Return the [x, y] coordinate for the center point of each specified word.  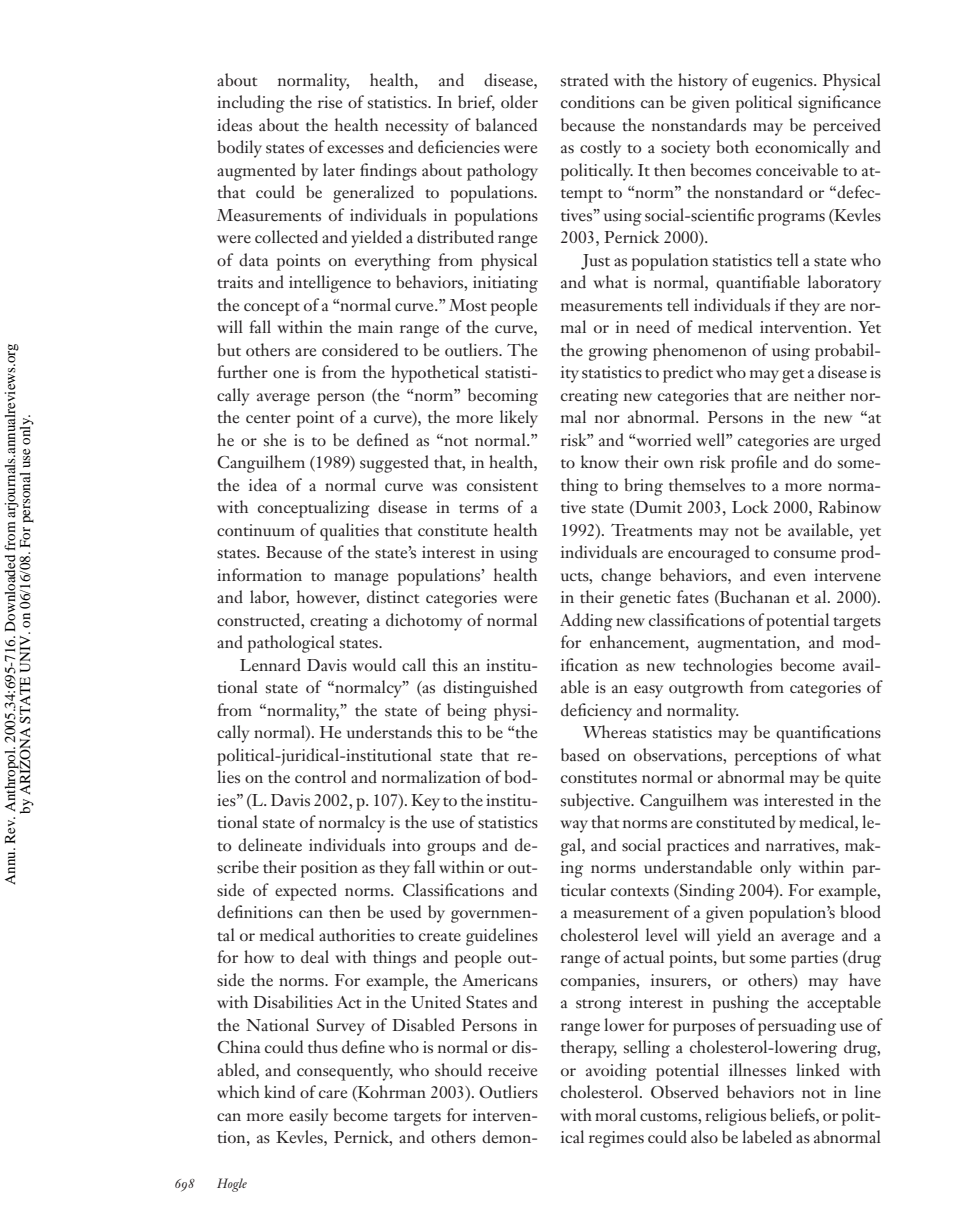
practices [698, 847]
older [519, 102]
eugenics [783, 82]
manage [361, 579]
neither [819, 395]
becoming [503, 397]
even [790, 577]
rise [330, 102]
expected [306, 892]
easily [308, 1117]
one [286, 374]
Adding [586, 622]
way [574, 826]
